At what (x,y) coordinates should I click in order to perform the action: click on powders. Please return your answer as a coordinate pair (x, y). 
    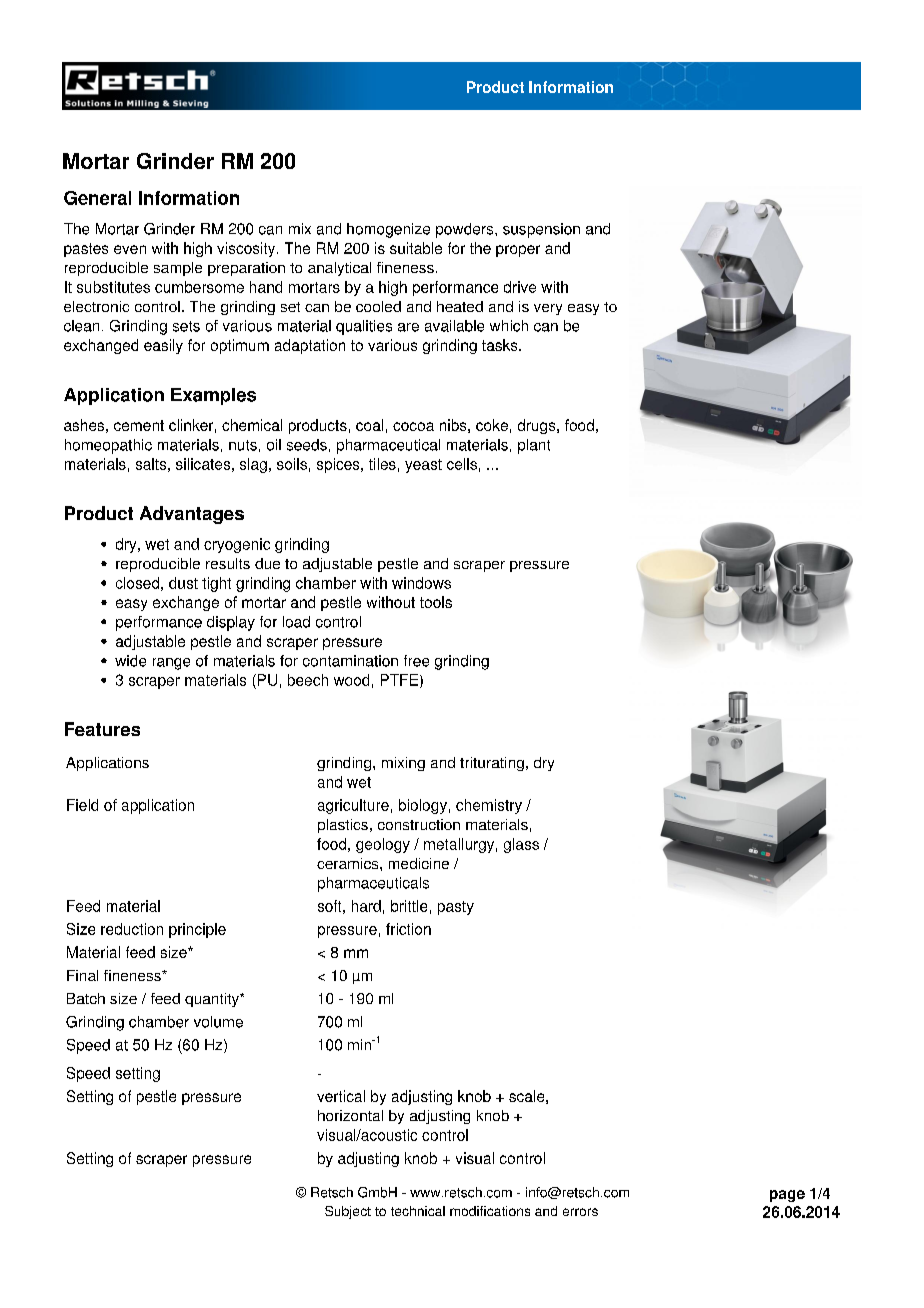
    Looking at the image, I should click on (466, 230).
